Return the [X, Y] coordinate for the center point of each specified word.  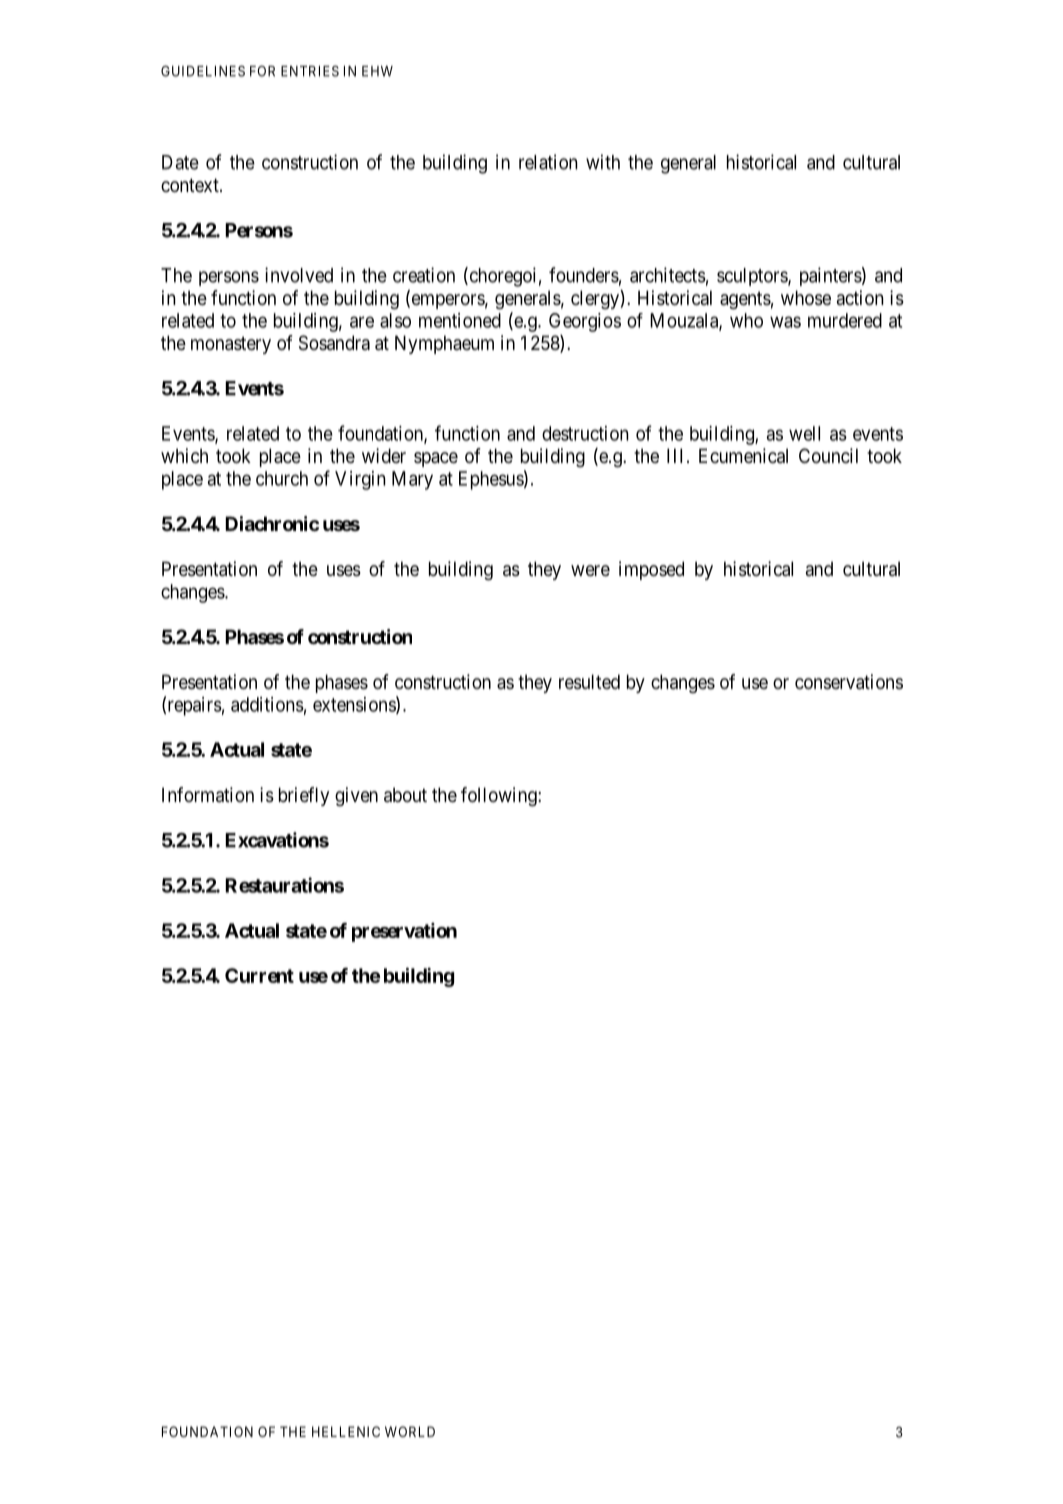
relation [548, 162]
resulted [589, 682]
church [282, 478]
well [804, 433]
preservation [404, 932]
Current [259, 975]
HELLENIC [346, 1431]
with [603, 162]
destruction [585, 433]
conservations [849, 682]
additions [267, 704]
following [500, 797]
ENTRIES [310, 71]
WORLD [410, 1431]
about [405, 795]
